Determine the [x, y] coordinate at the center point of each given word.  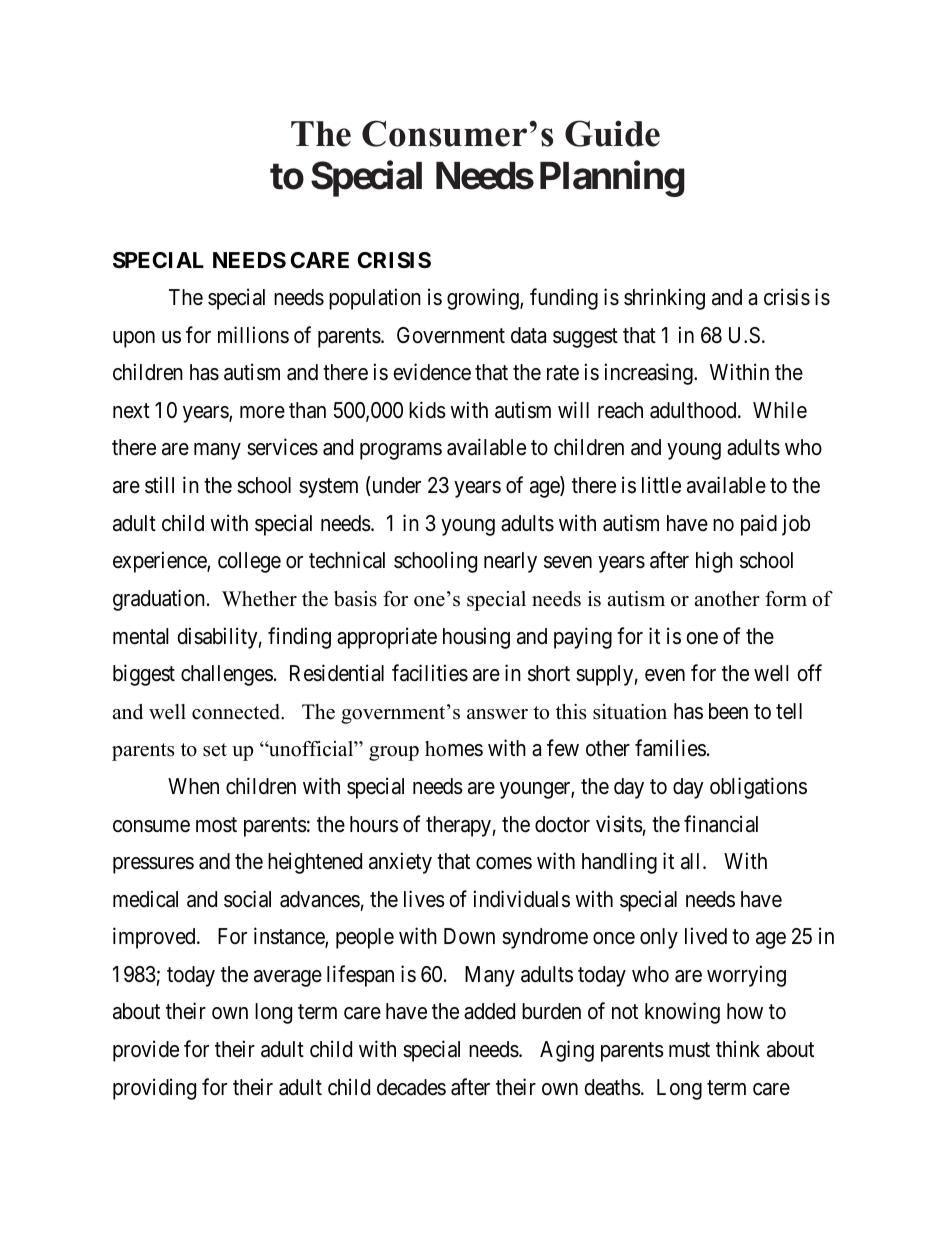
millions [253, 335]
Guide [612, 133]
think [738, 1048]
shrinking [664, 299]
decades [411, 1087]
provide [146, 1051]
